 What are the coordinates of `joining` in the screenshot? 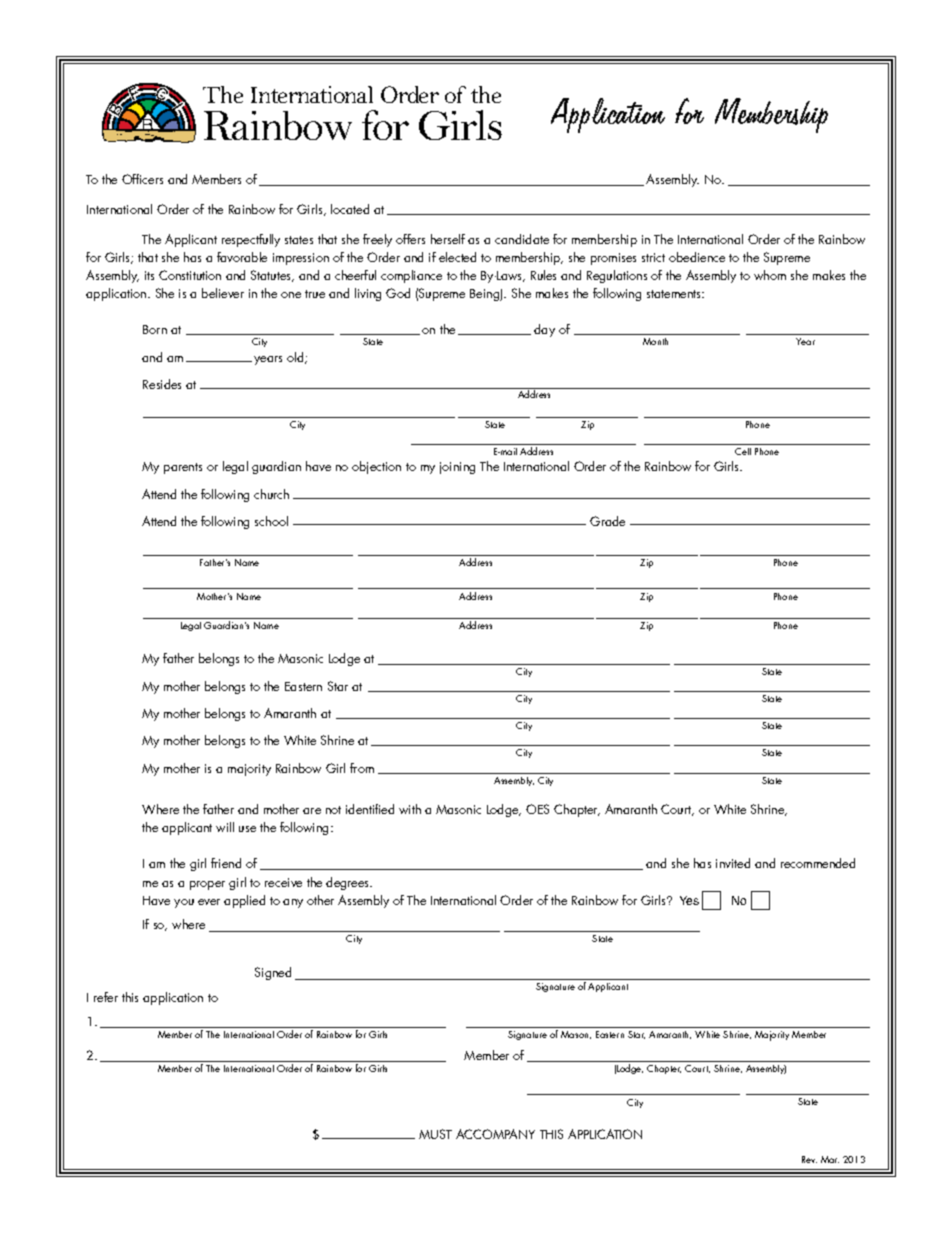 It's located at (457, 468).
